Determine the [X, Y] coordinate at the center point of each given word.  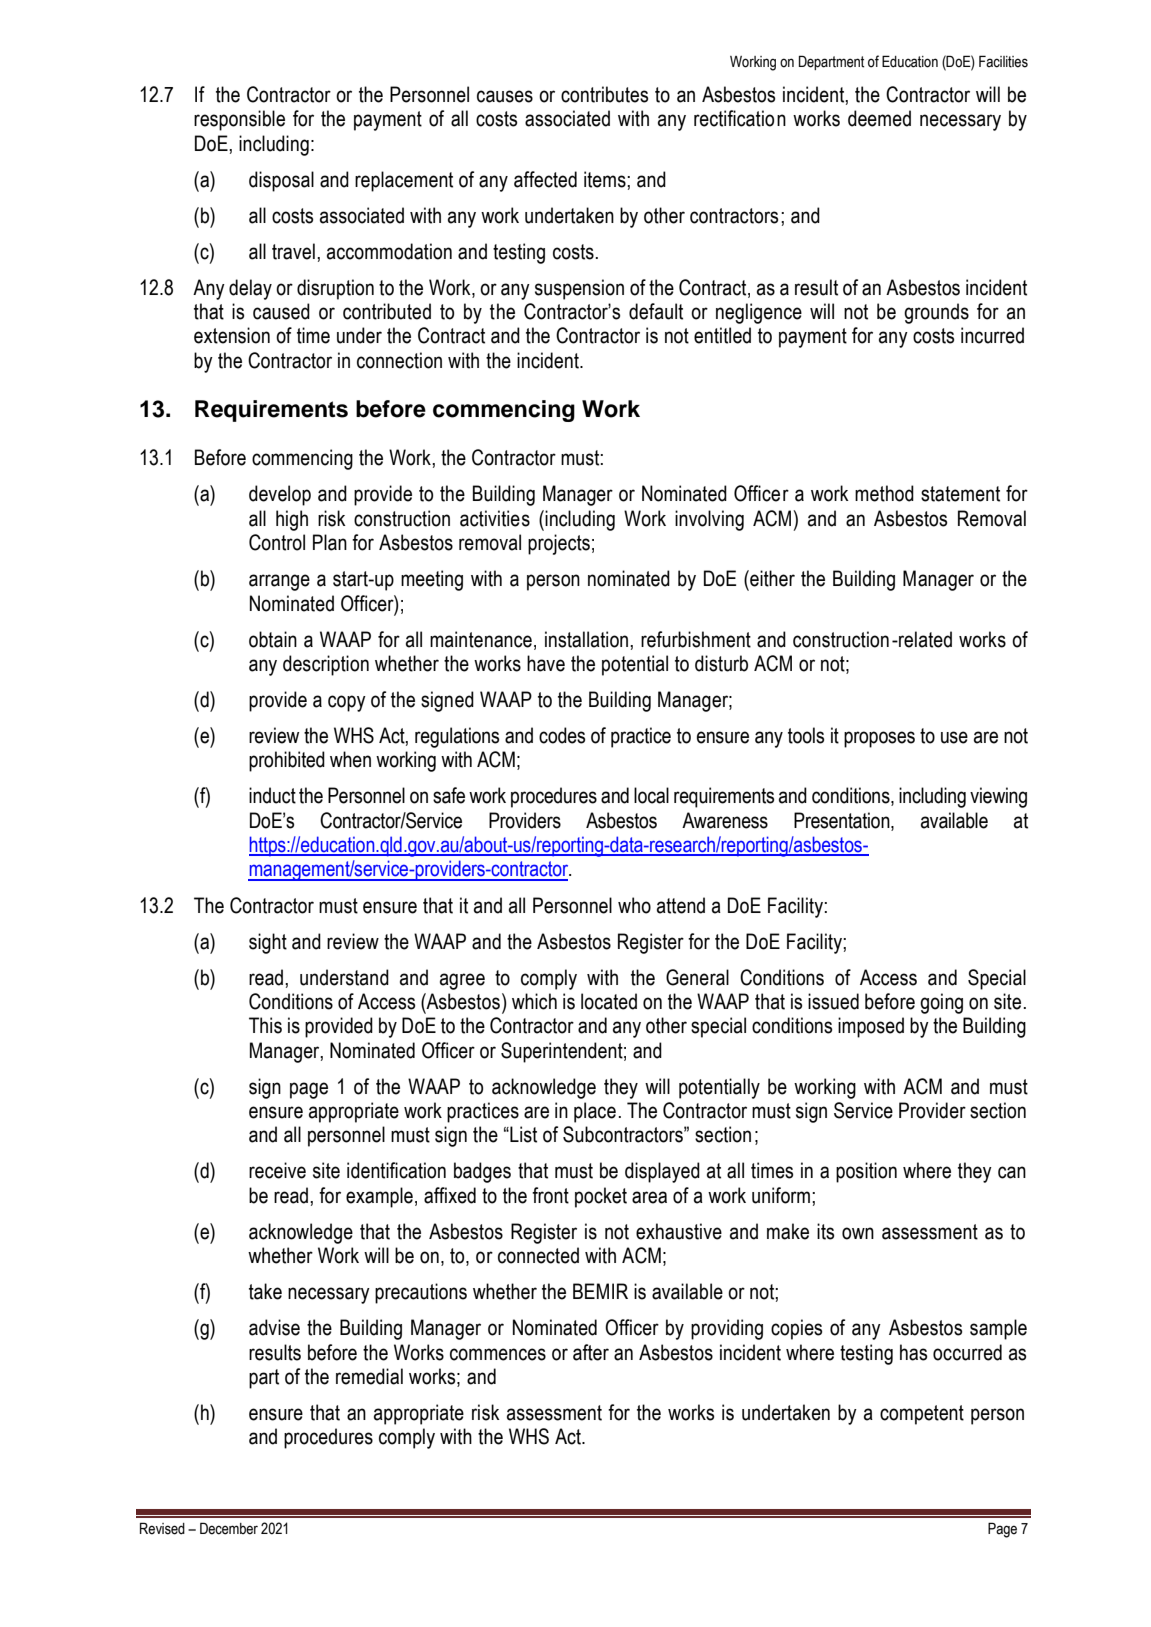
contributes [604, 94]
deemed [879, 118]
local [651, 795]
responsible [239, 120]
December [229, 1528]
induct [272, 795]
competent [922, 1415]
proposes [879, 739]
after [591, 1352]
